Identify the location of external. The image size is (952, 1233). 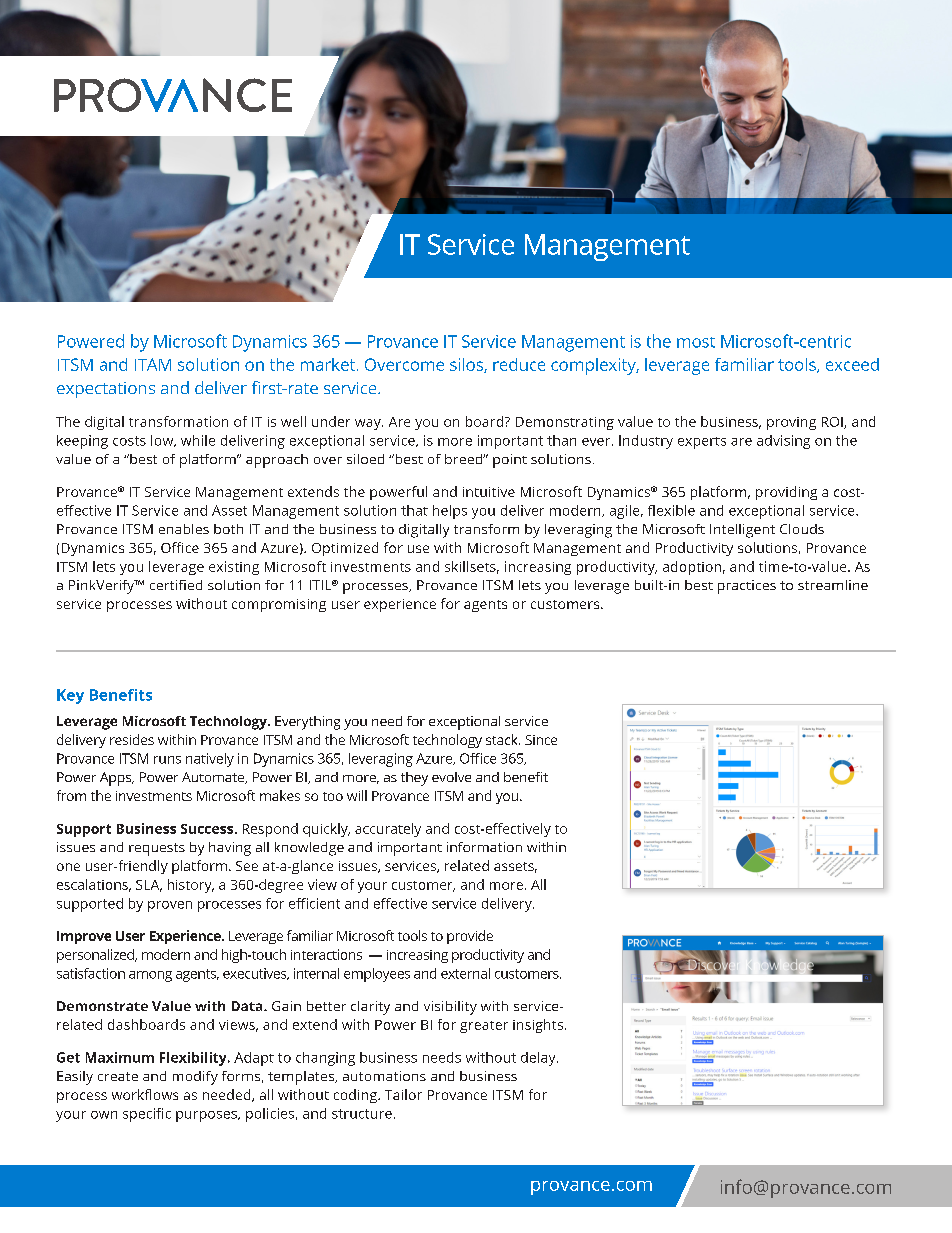
(465, 973).
